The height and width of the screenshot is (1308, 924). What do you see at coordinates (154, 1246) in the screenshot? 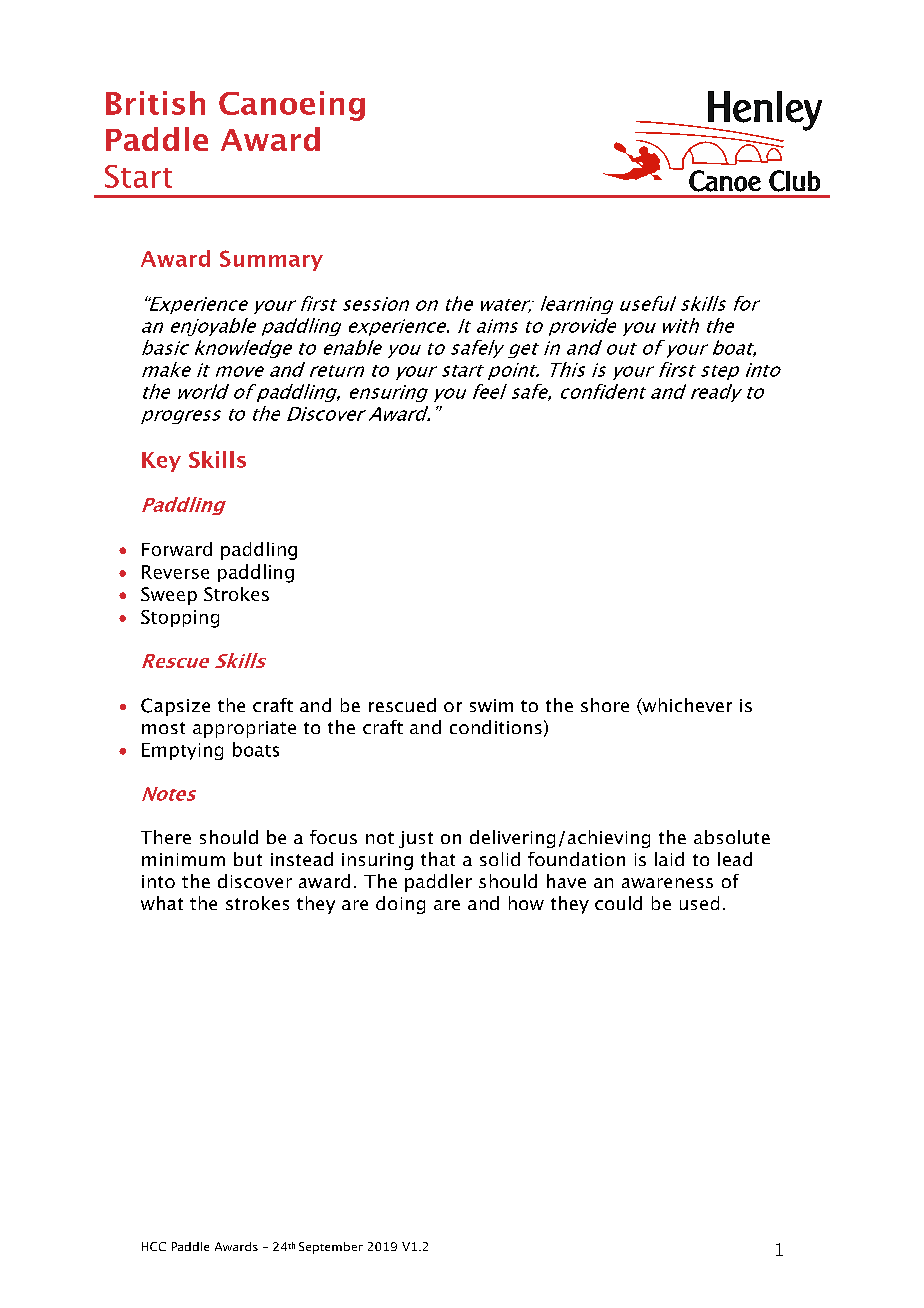
I see `HCC` at bounding box center [154, 1246].
